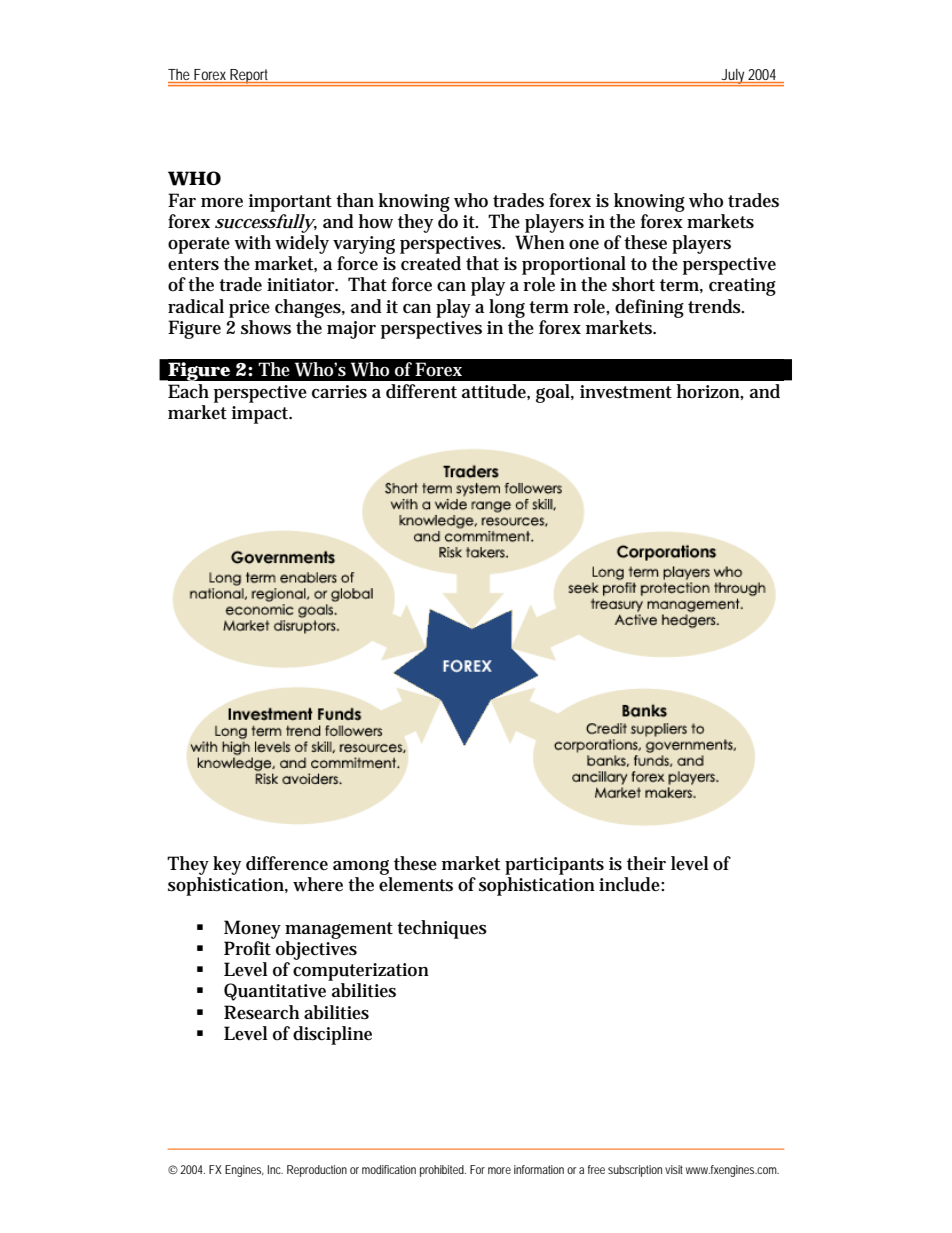 The height and width of the screenshot is (1233, 952). I want to click on Reproduction, so click(317, 1171).
